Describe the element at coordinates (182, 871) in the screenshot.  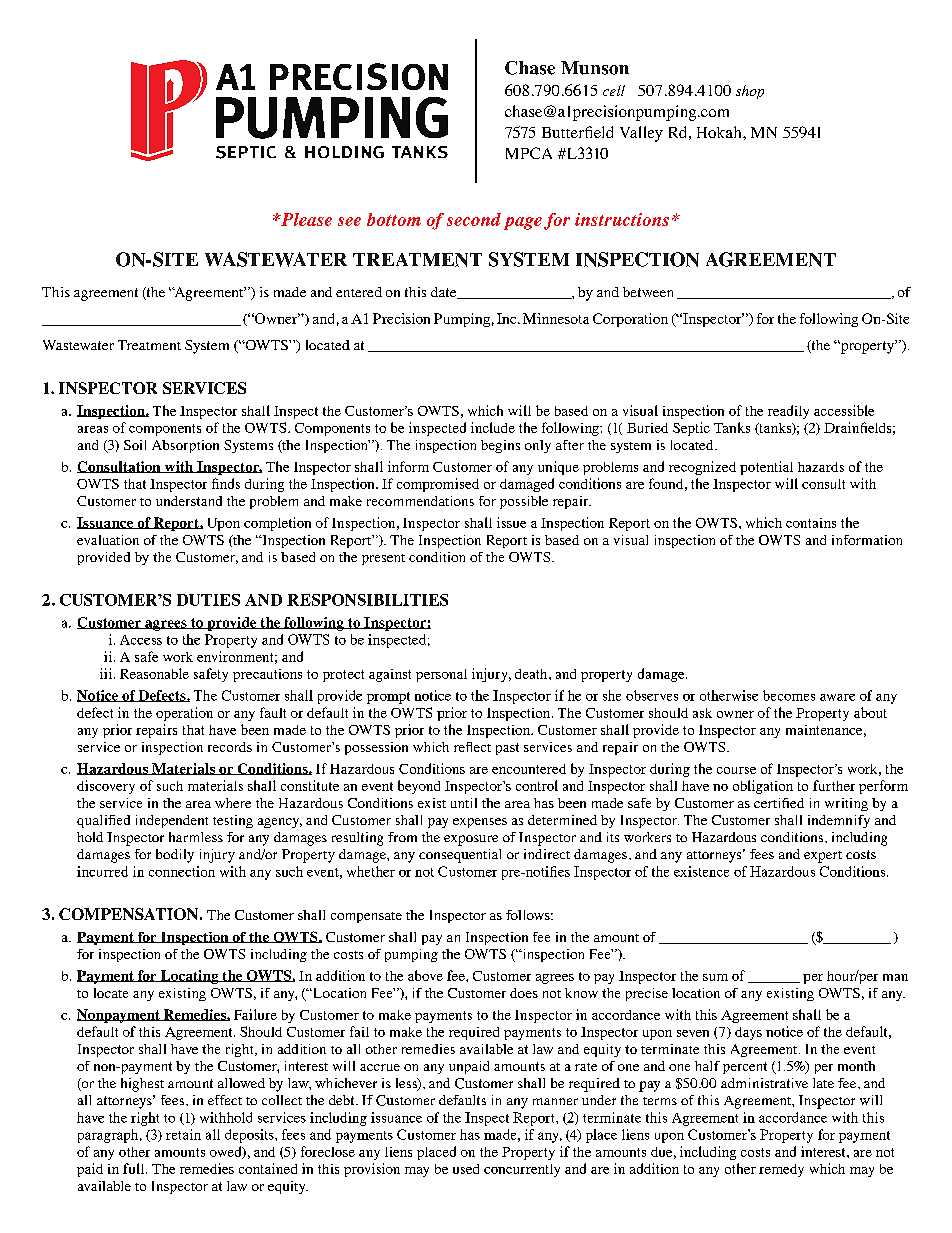
I see `connection` at that location.
